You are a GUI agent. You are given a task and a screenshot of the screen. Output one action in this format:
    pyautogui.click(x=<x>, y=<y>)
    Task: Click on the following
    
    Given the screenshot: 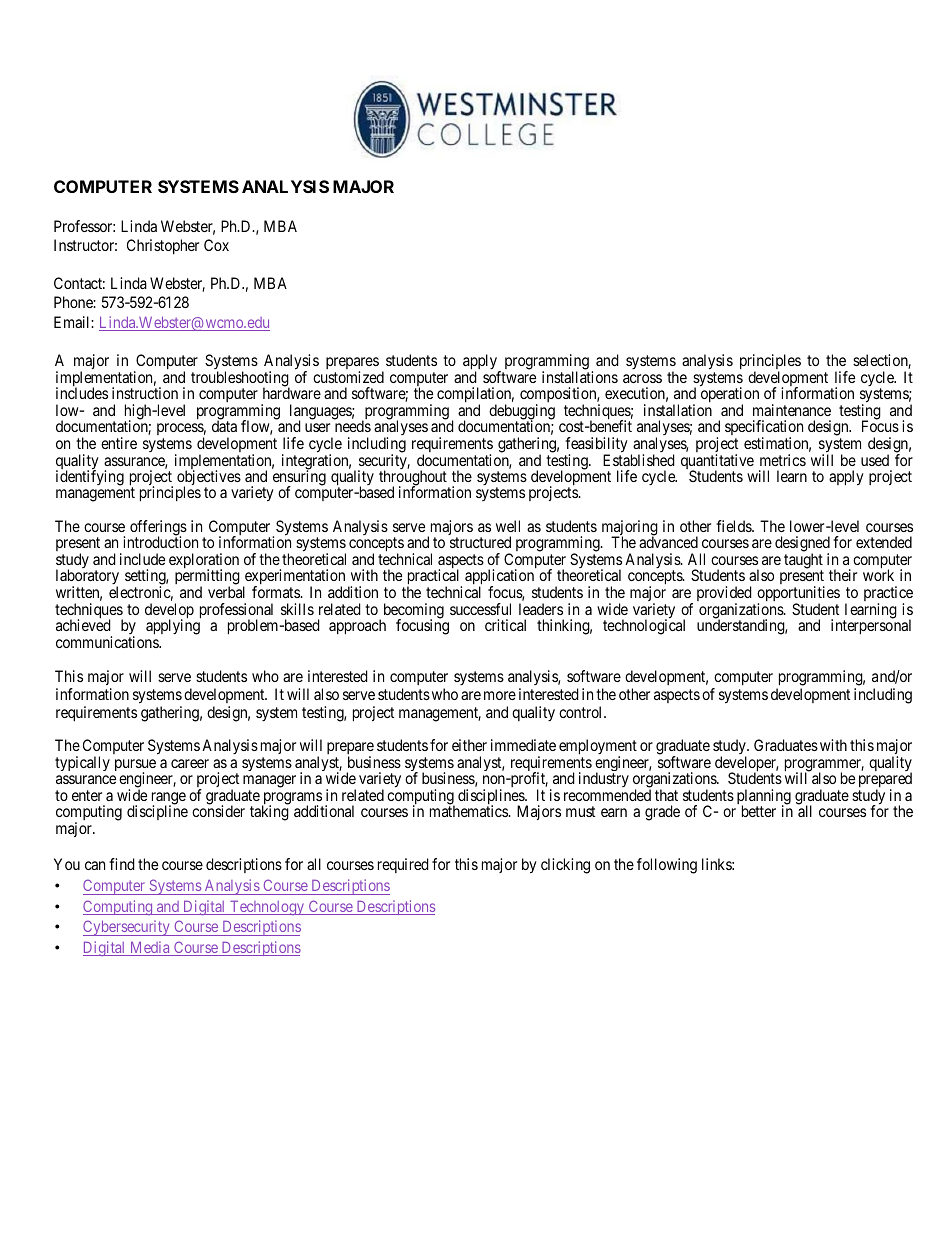 What is the action you would take?
    pyautogui.click(x=667, y=866)
